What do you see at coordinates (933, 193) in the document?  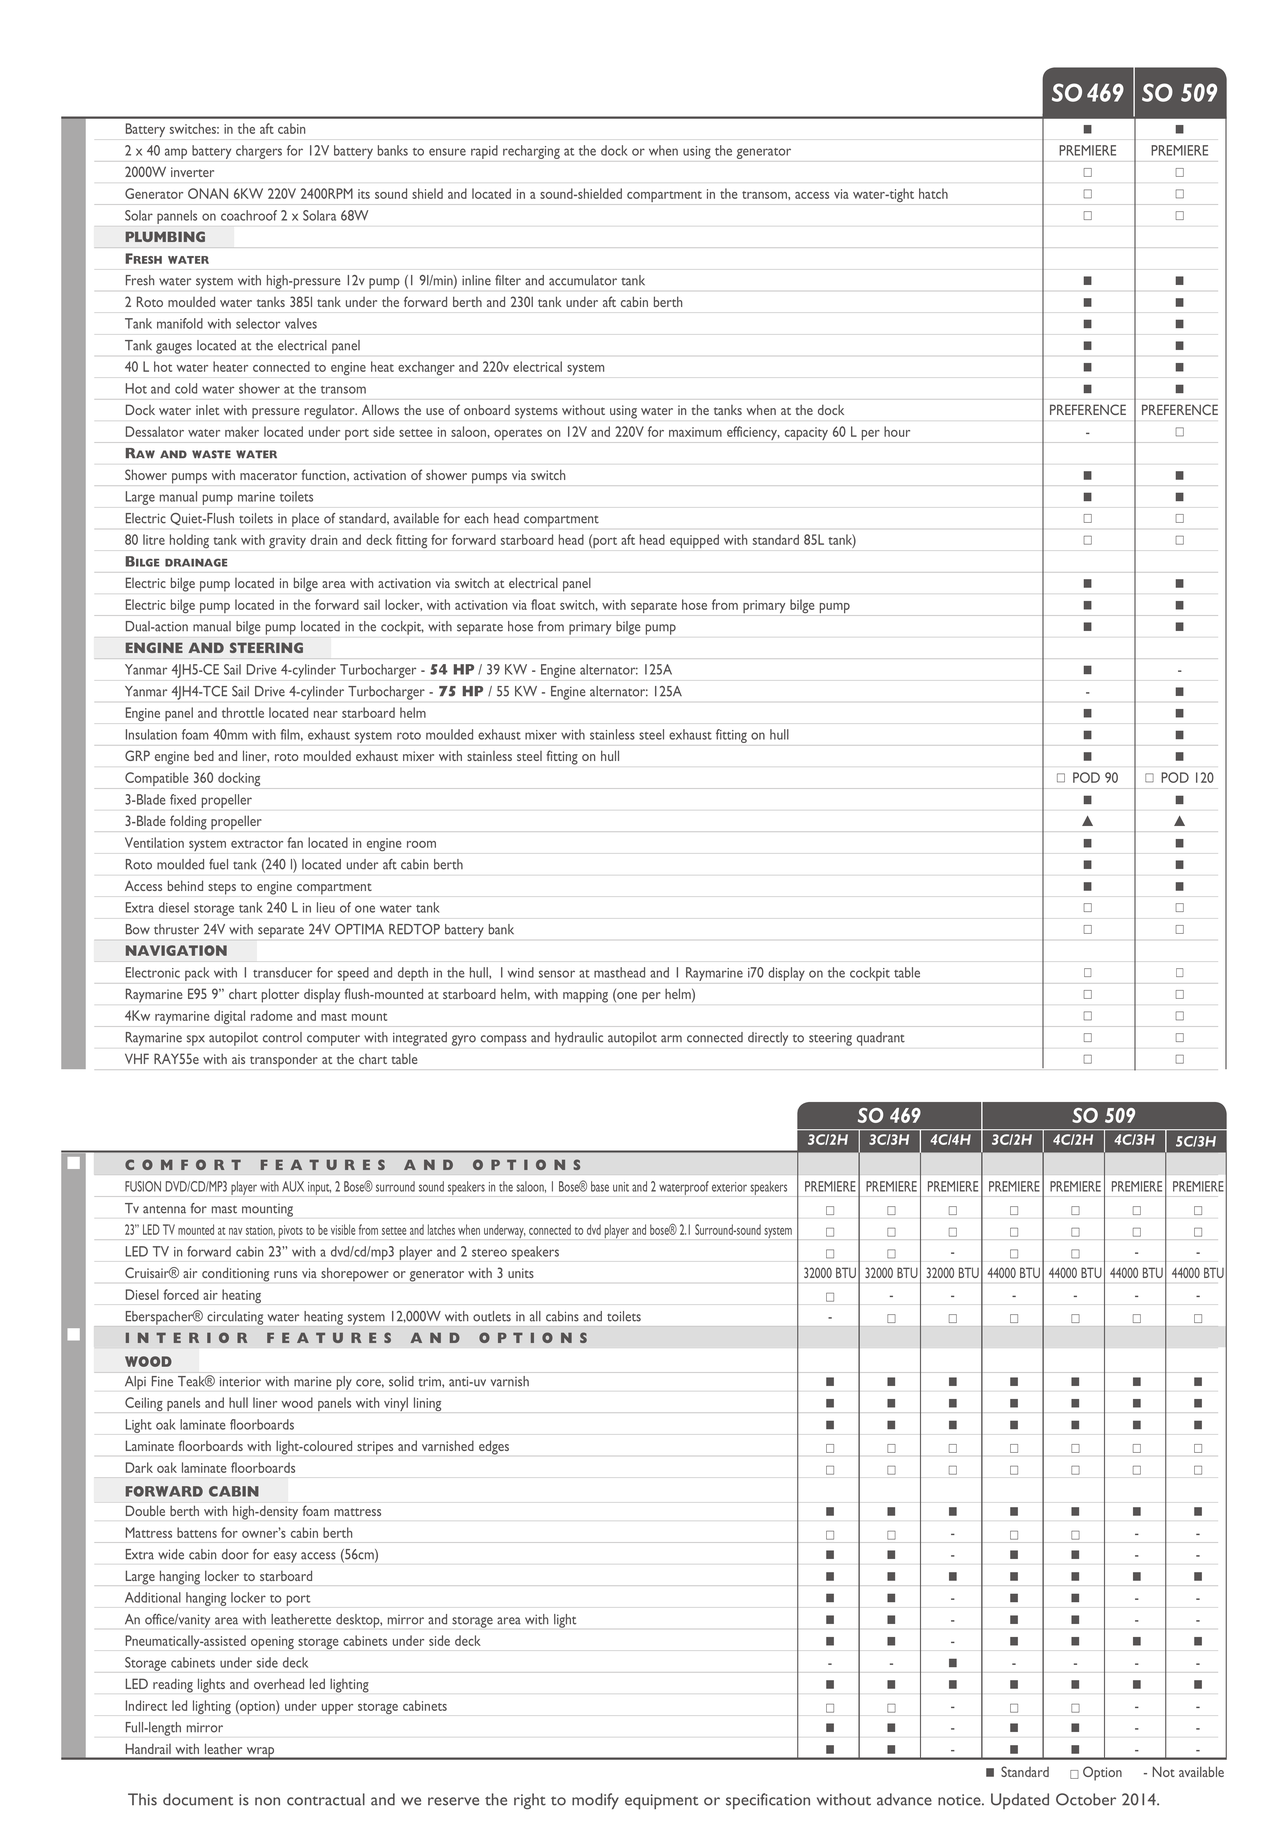 I see `hatch` at bounding box center [933, 193].
